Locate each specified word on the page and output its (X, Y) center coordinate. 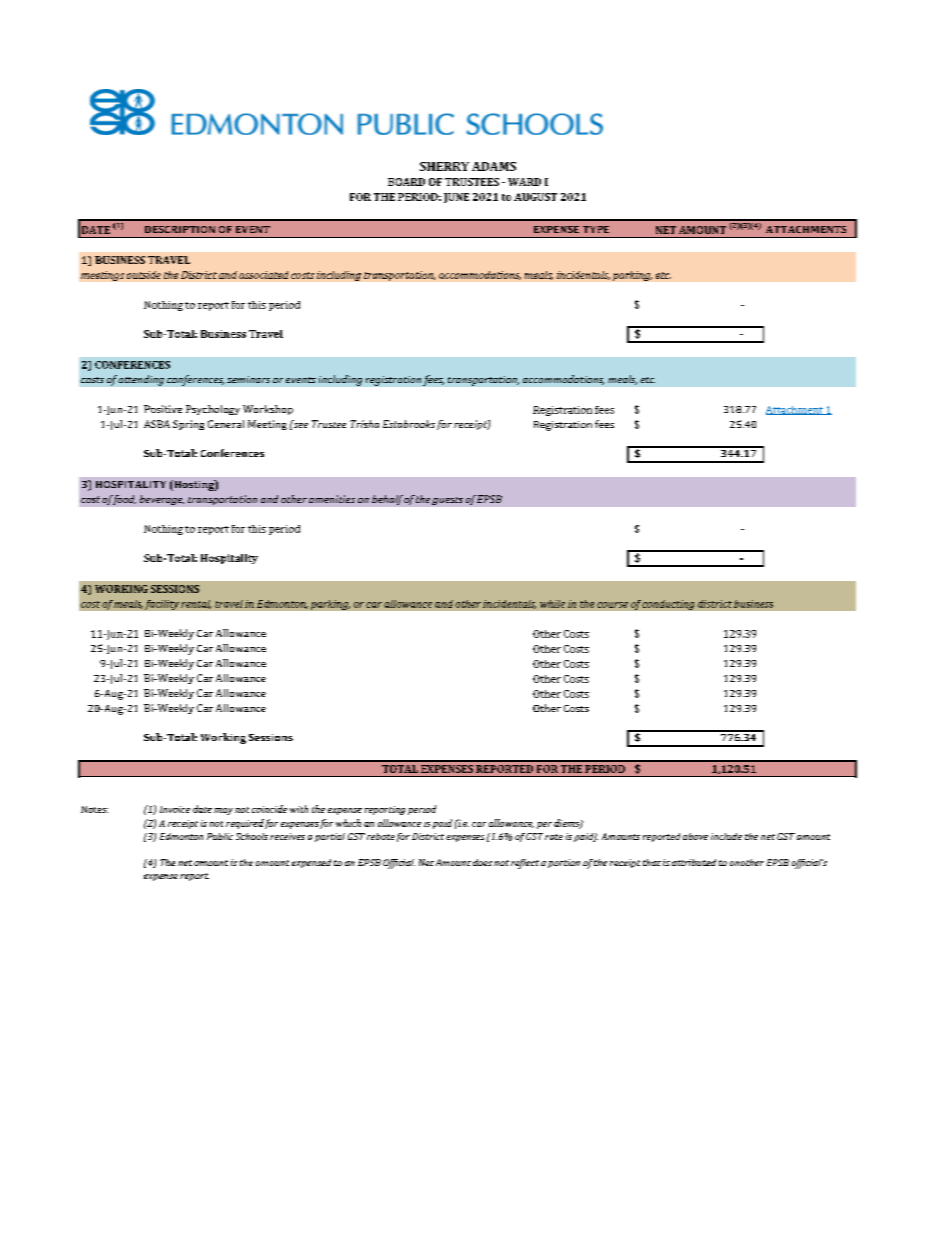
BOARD (406, 182)
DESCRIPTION (180, 229)
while (552, 604)
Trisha (364, 424)
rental (196, 604)
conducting (668, 605)
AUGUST (535, 197)
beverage (162, 500)
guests (447, 501)
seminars (248, 379)
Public (220, 836)
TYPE (596, 229)
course (612, 605)
